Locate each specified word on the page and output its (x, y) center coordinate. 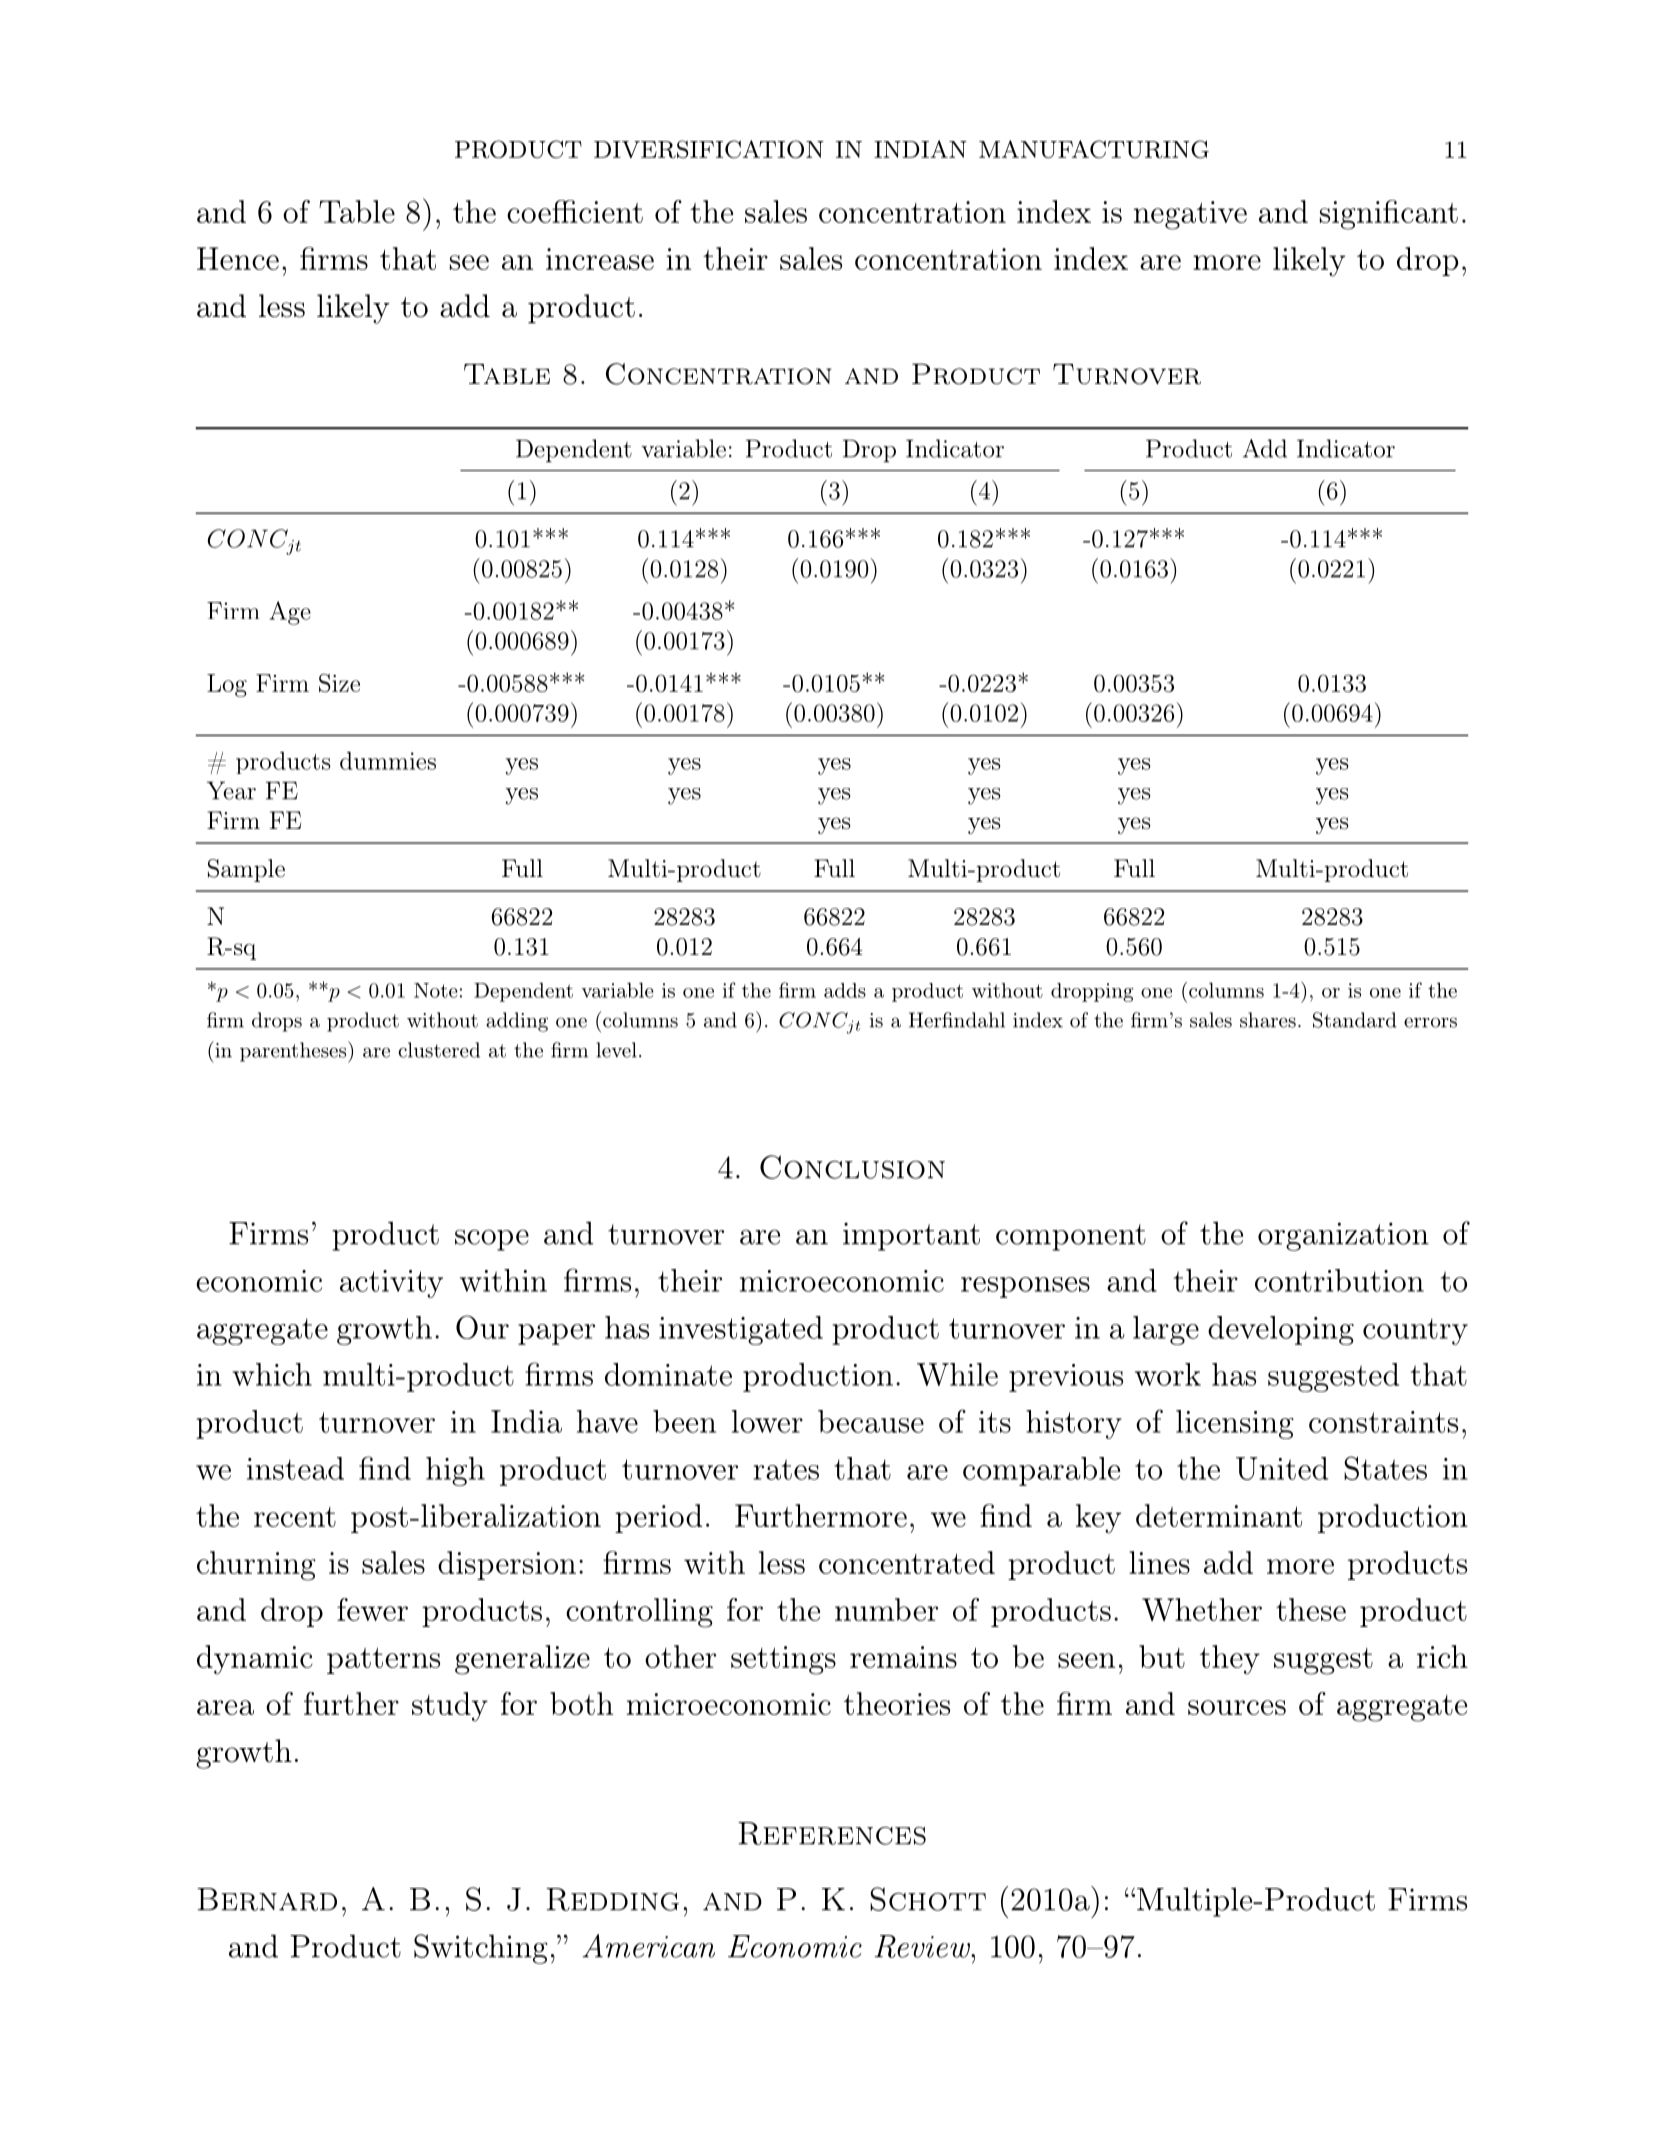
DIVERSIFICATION (709, 149)
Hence (238, 258)
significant (1389, 215)
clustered (439, 1050)
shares (1268, 1020)
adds (845, 990)
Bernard (267, 1899)
